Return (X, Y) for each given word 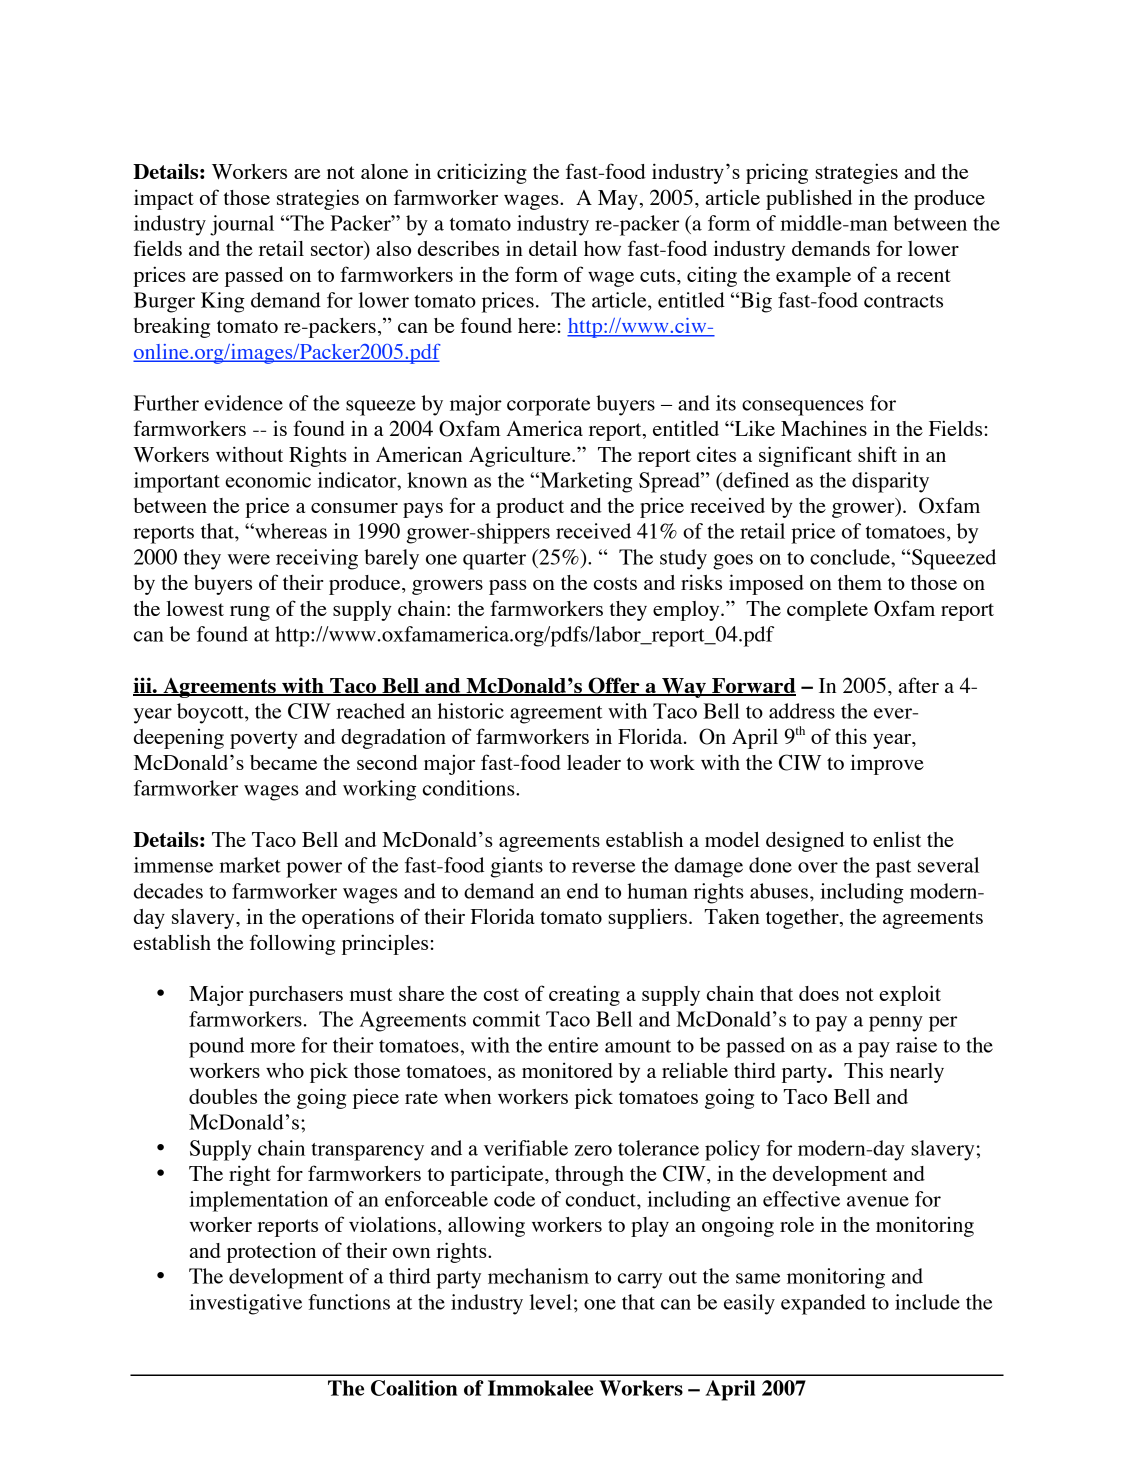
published (809, 199)
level (551, 1302)
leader (594, 762)
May (618, 200)
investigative (245, 1304)
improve (887, 765)
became (283, 762)
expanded (823, 1304)
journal (242, 225)
